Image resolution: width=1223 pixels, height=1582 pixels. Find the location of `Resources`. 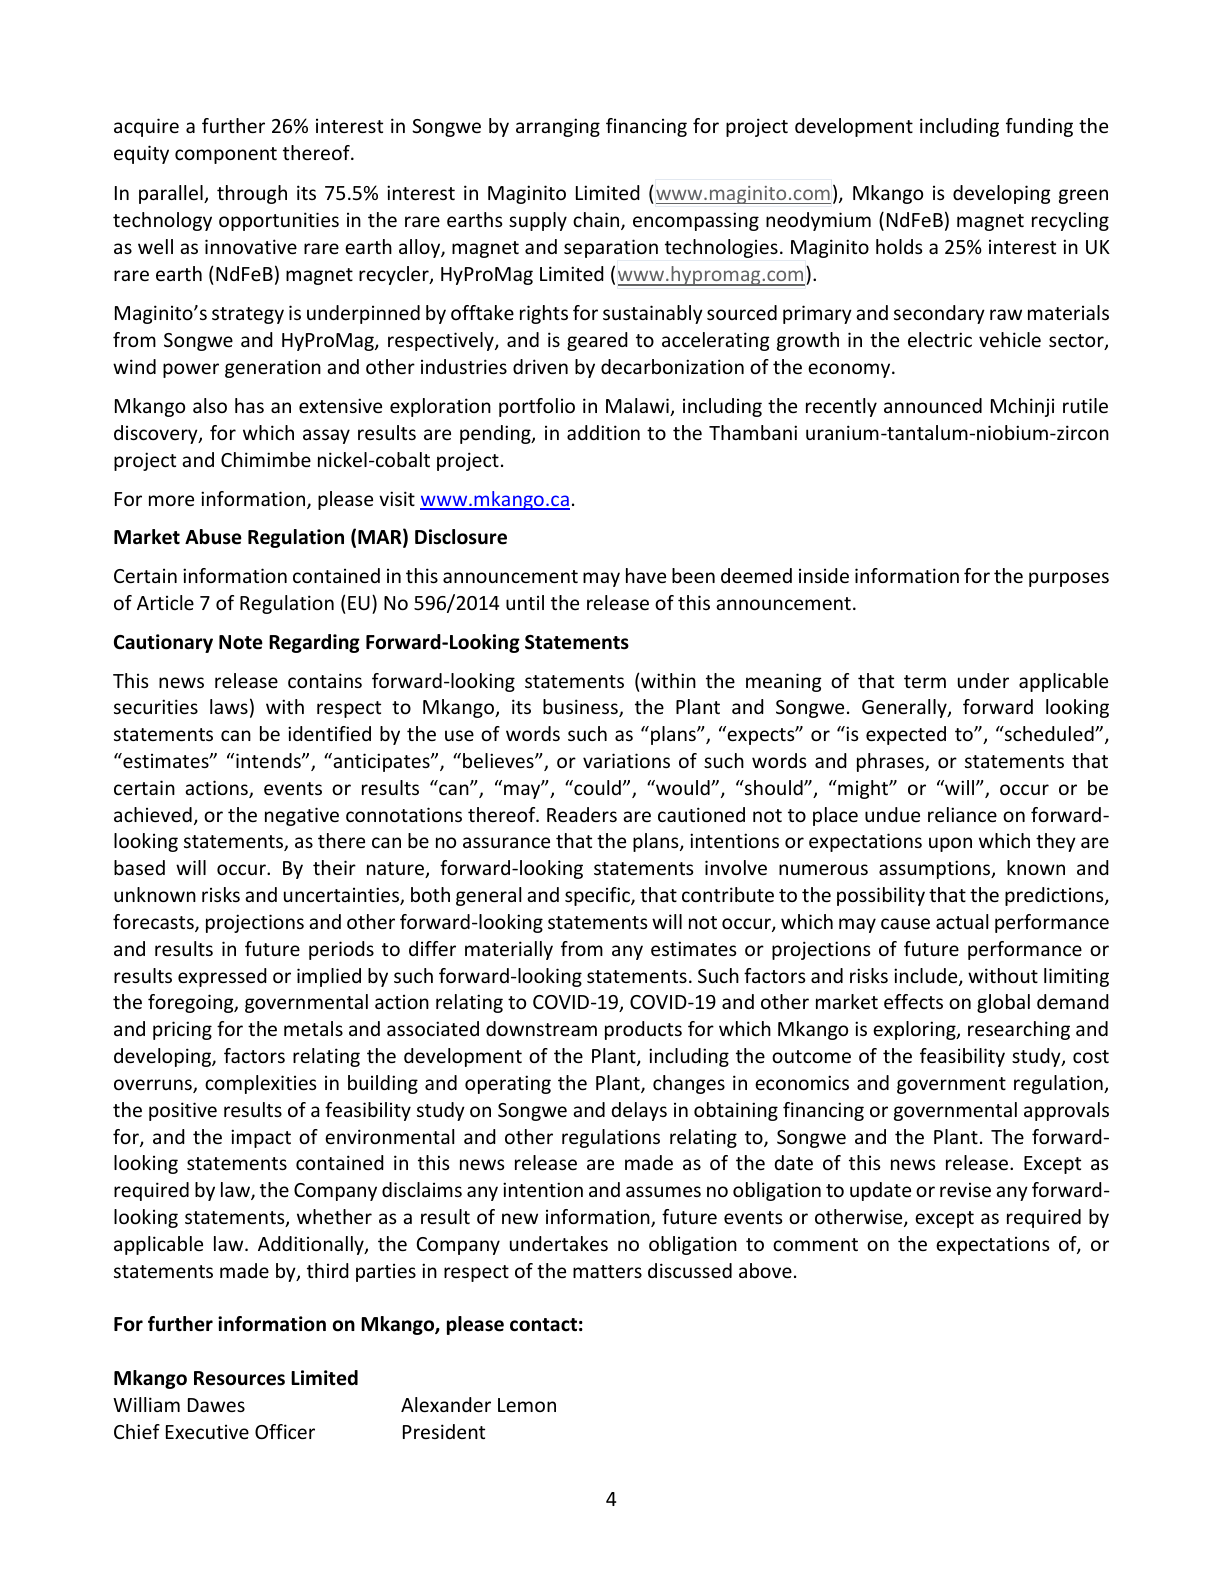

Resources is located at coordinates (239, 1378).
